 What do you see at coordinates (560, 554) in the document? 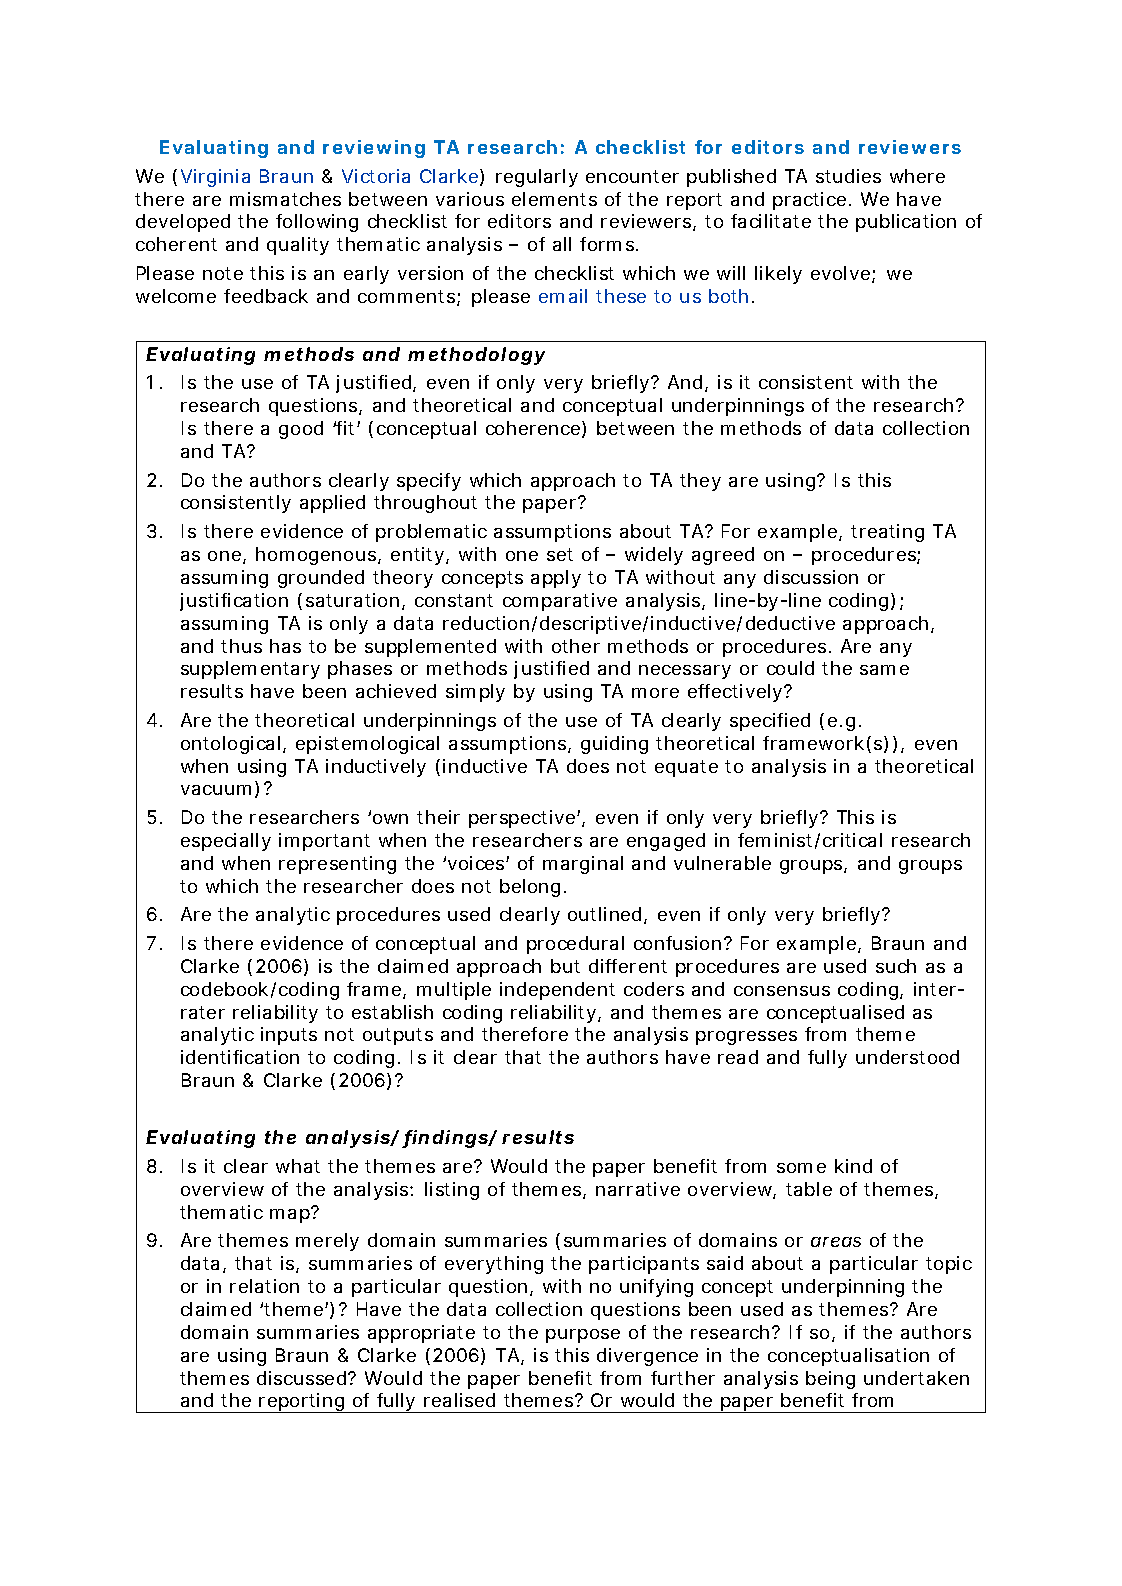
I see `set` at bounding box center [560, 554].
